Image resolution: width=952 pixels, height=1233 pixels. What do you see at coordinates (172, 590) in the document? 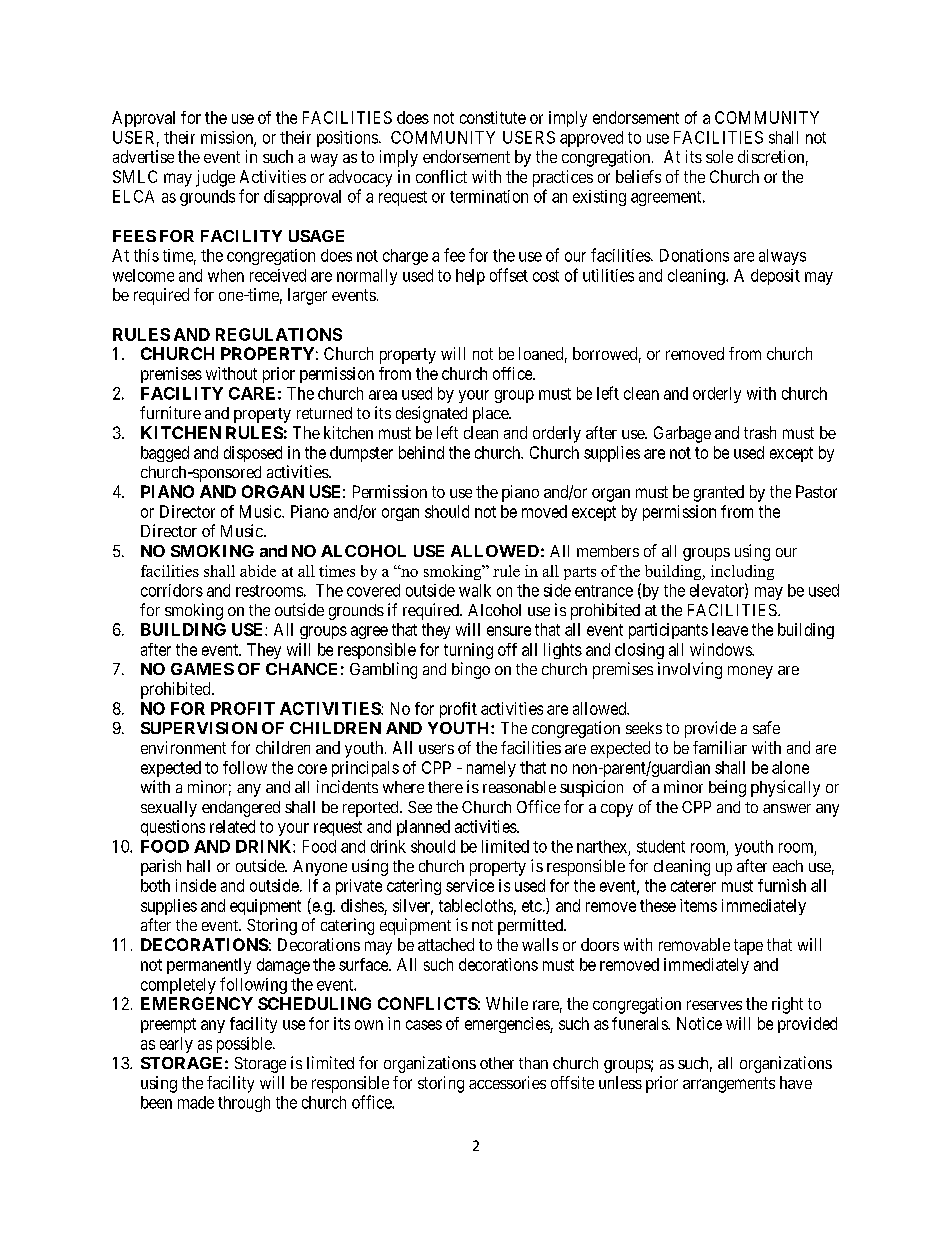
I see `corridors` at bounding box center [172, 590].
